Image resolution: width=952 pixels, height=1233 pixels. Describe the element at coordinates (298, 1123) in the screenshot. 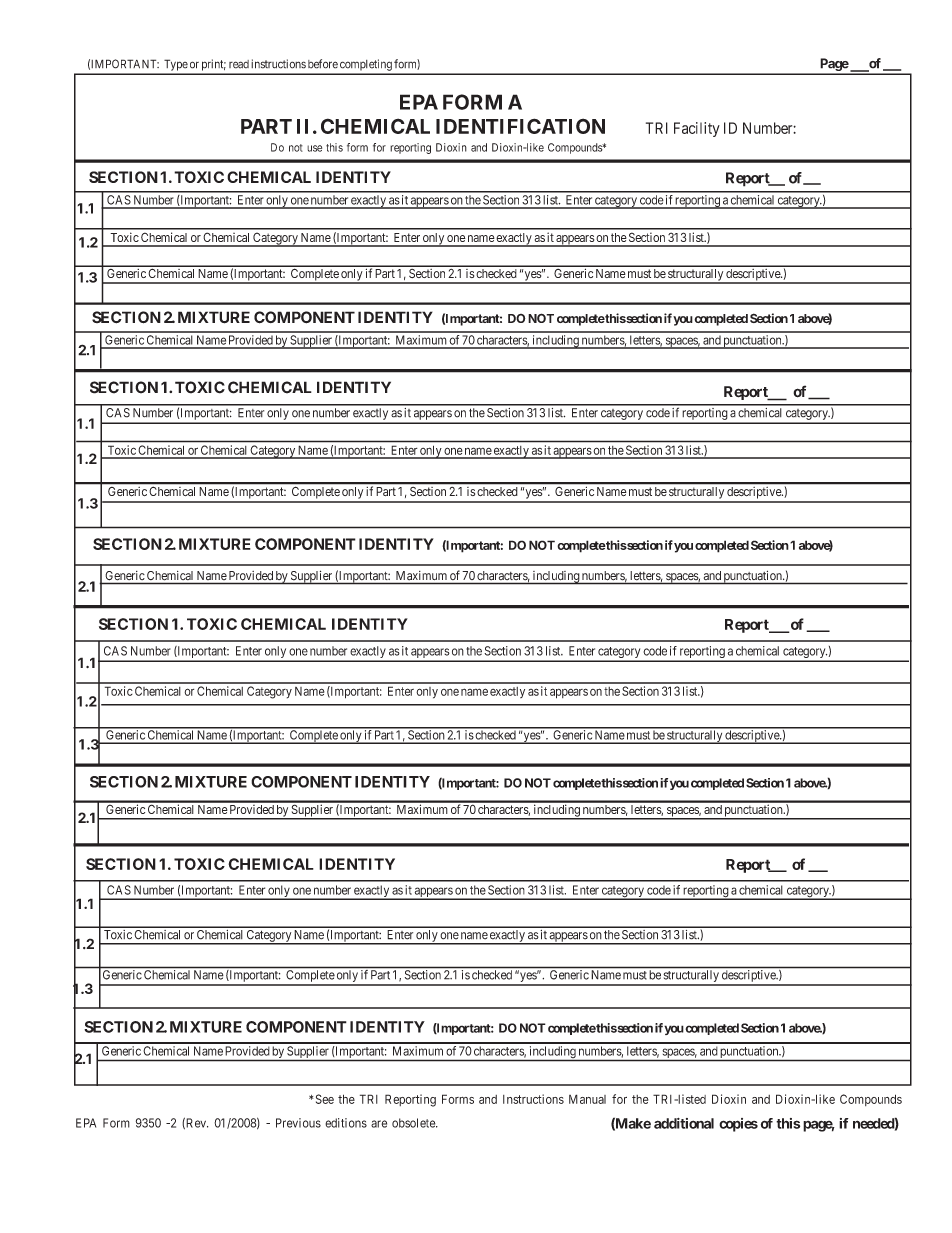

I see `Previous` at that location.
